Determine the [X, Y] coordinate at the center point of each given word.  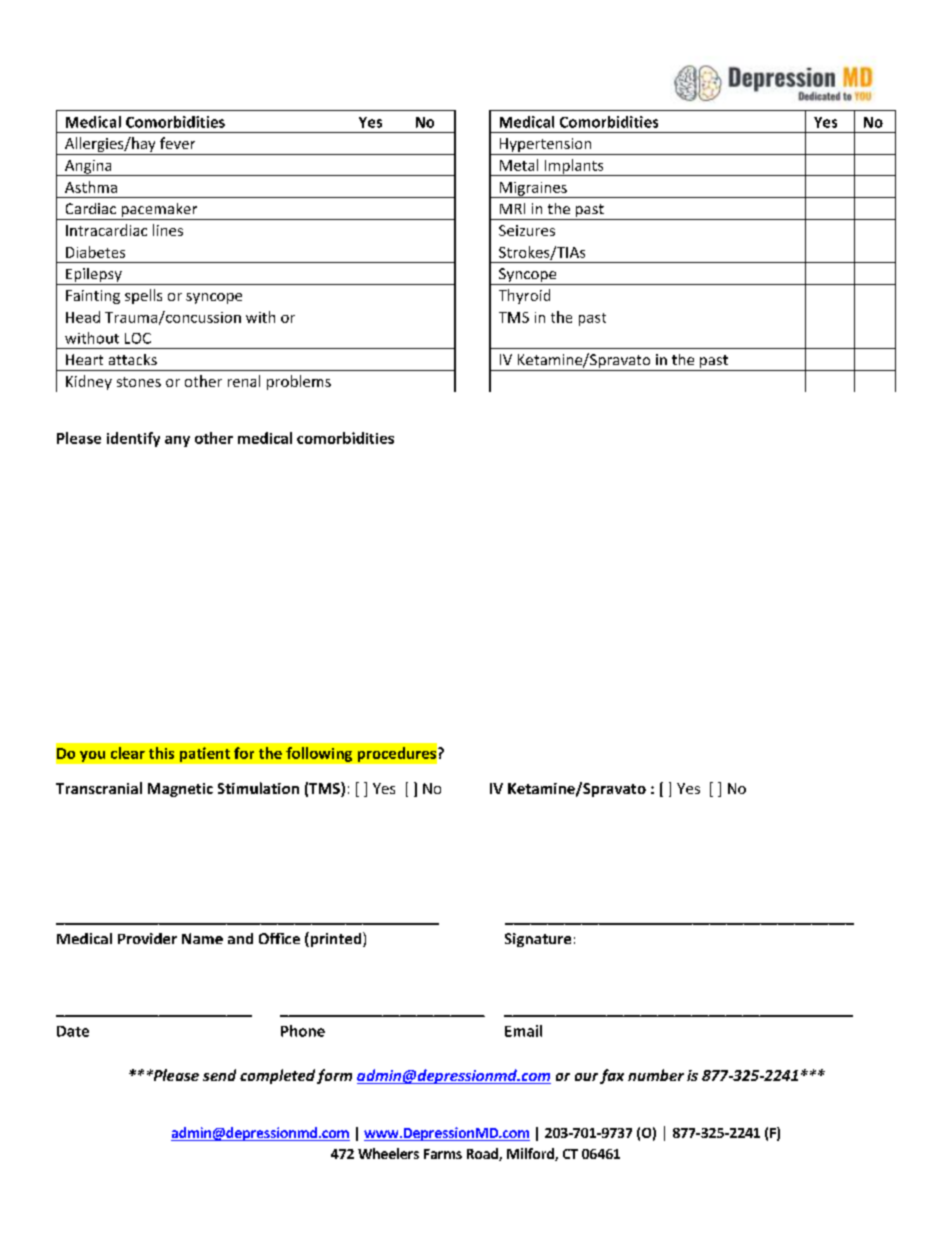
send [219, 1075]
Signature [538, 940]
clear [128, 753]
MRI [512, 208]
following [319, 754]
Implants [574, 167]
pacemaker [159, 211]
